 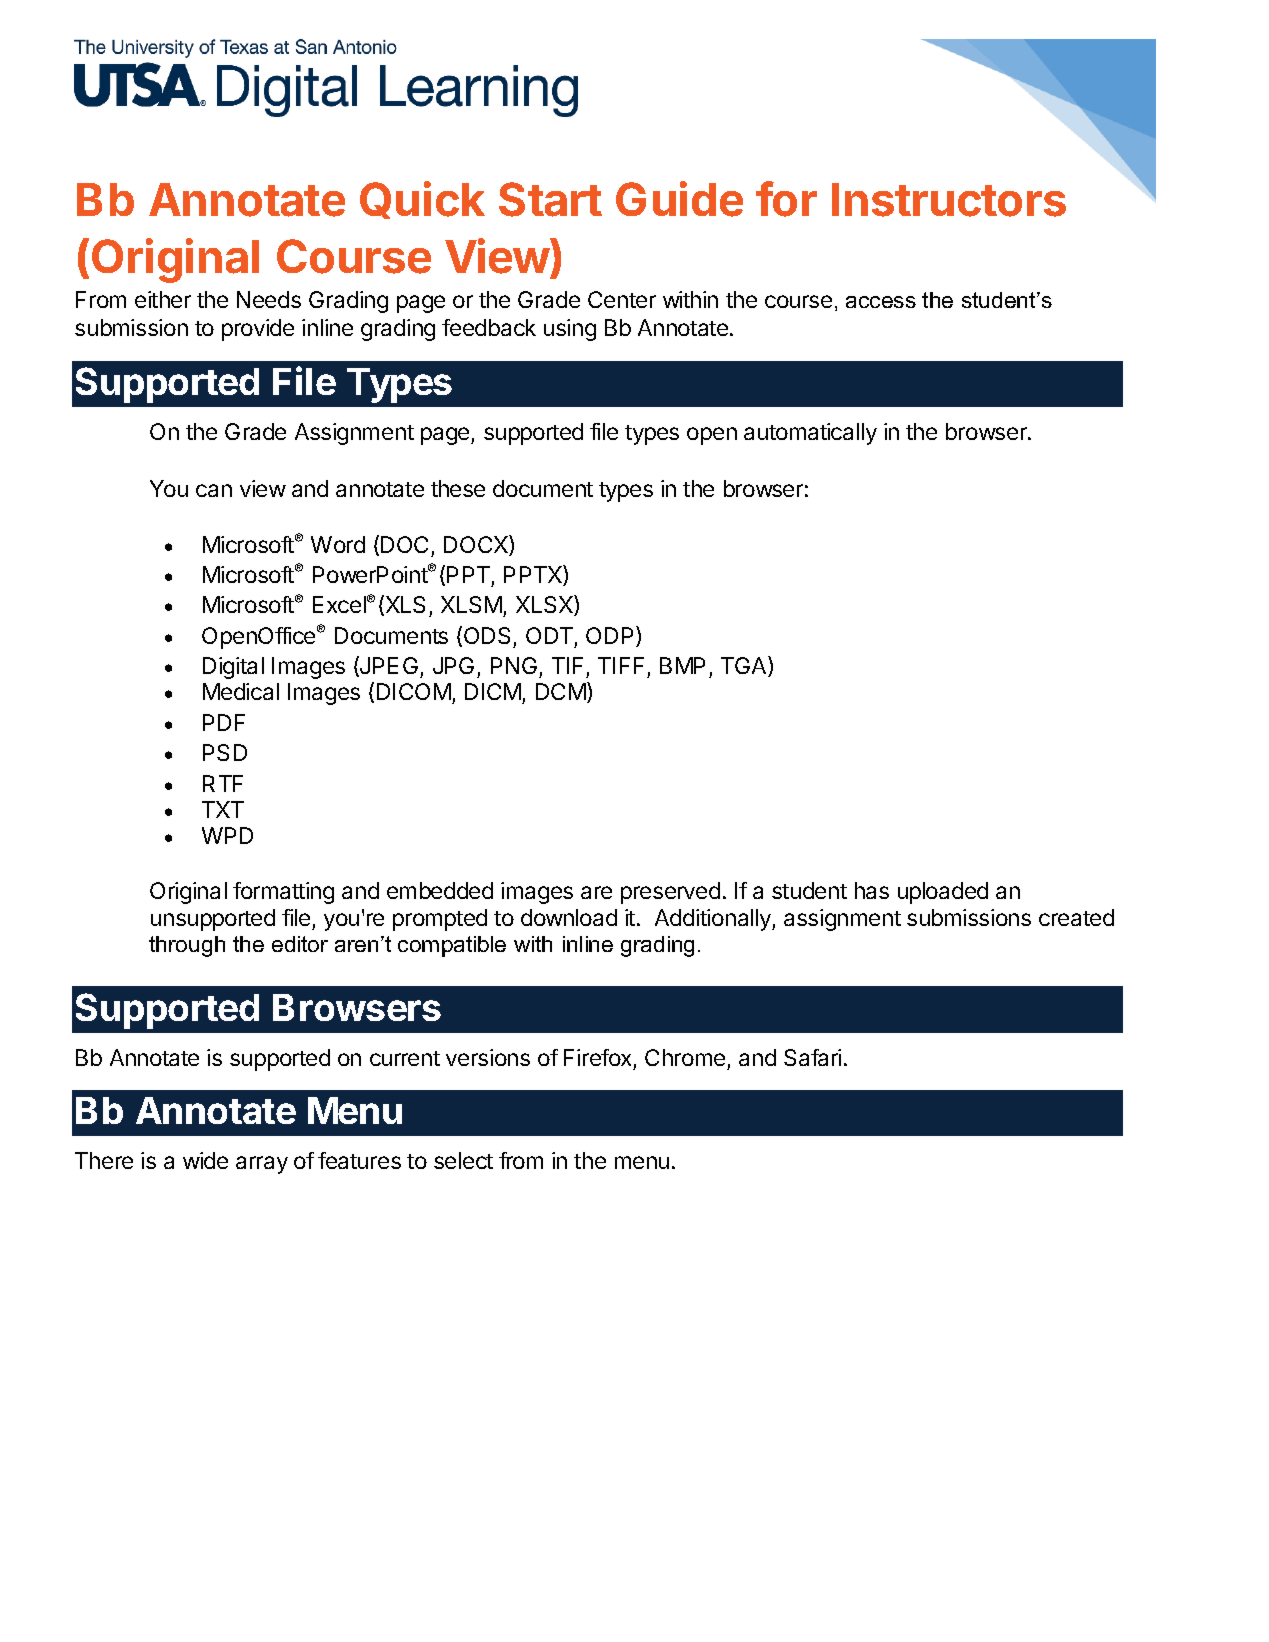 What do you see at coordinates (745, 666) in the screenshot?
I see `TGA` at bounding box center [745, 666].
